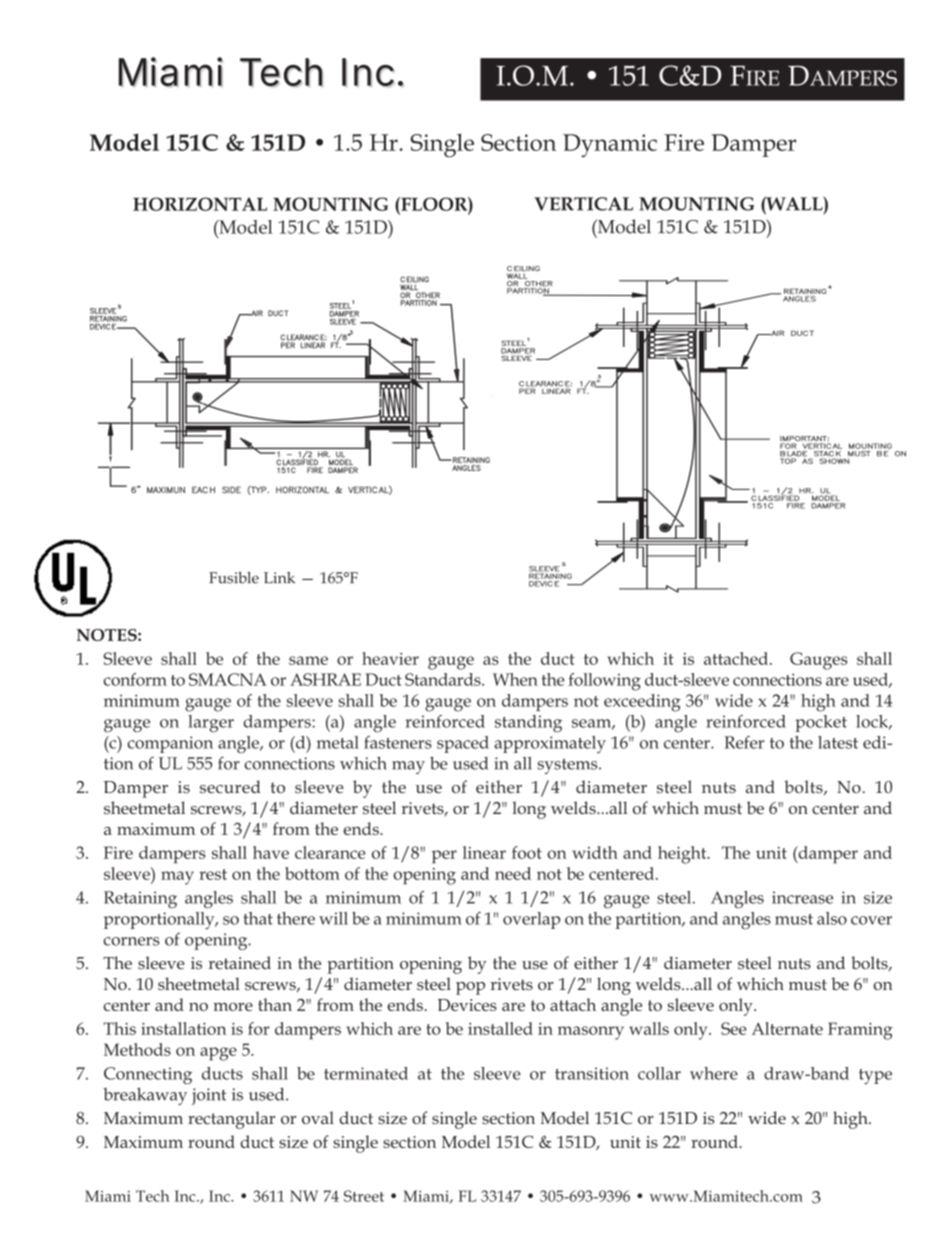  What do you see at coordinates (231, 1120) in the document?
I see `rectangular` at bounding box center [231, 1120].
